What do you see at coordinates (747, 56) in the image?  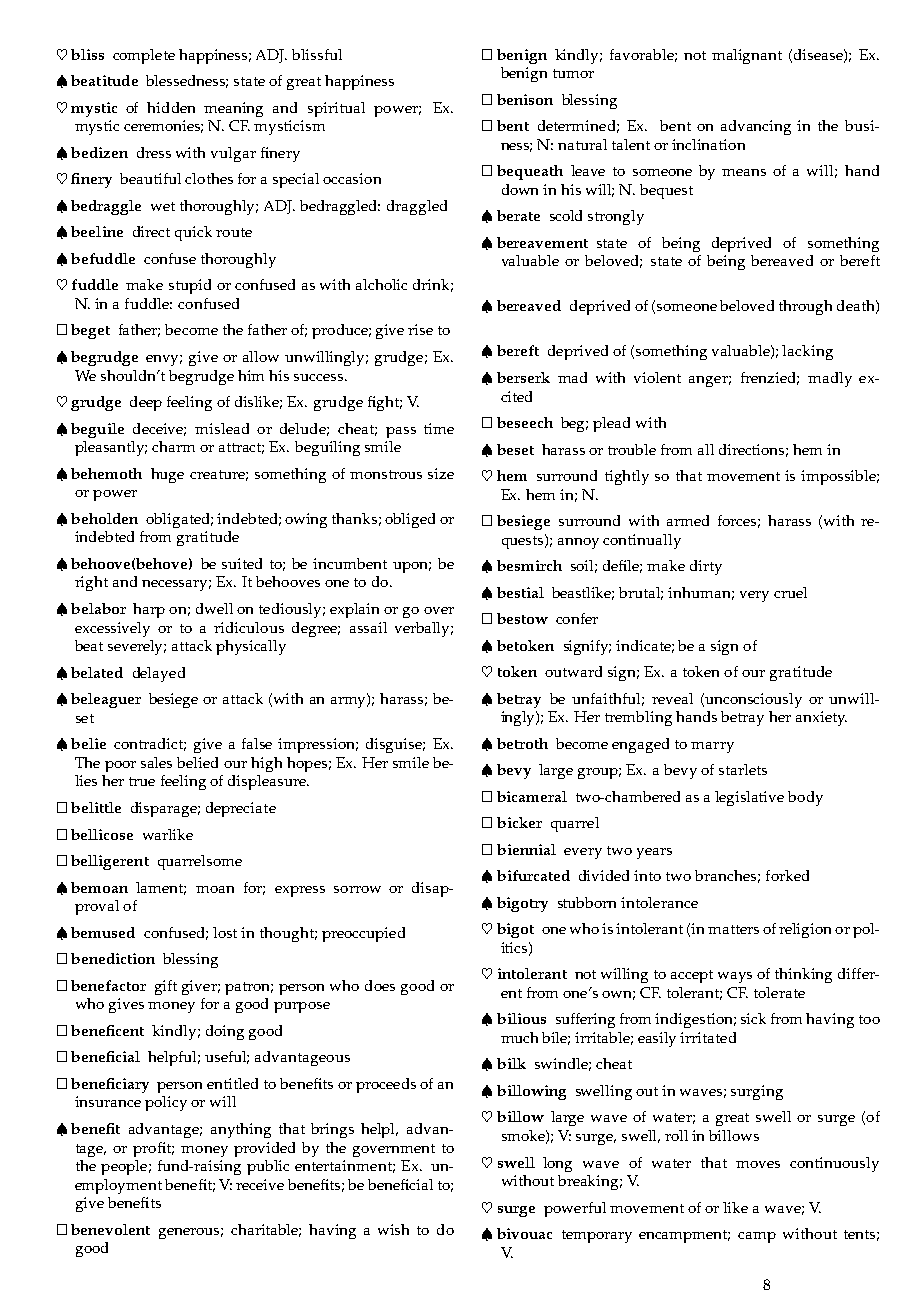 I see `malignant` at bounding box center [747, 56].
